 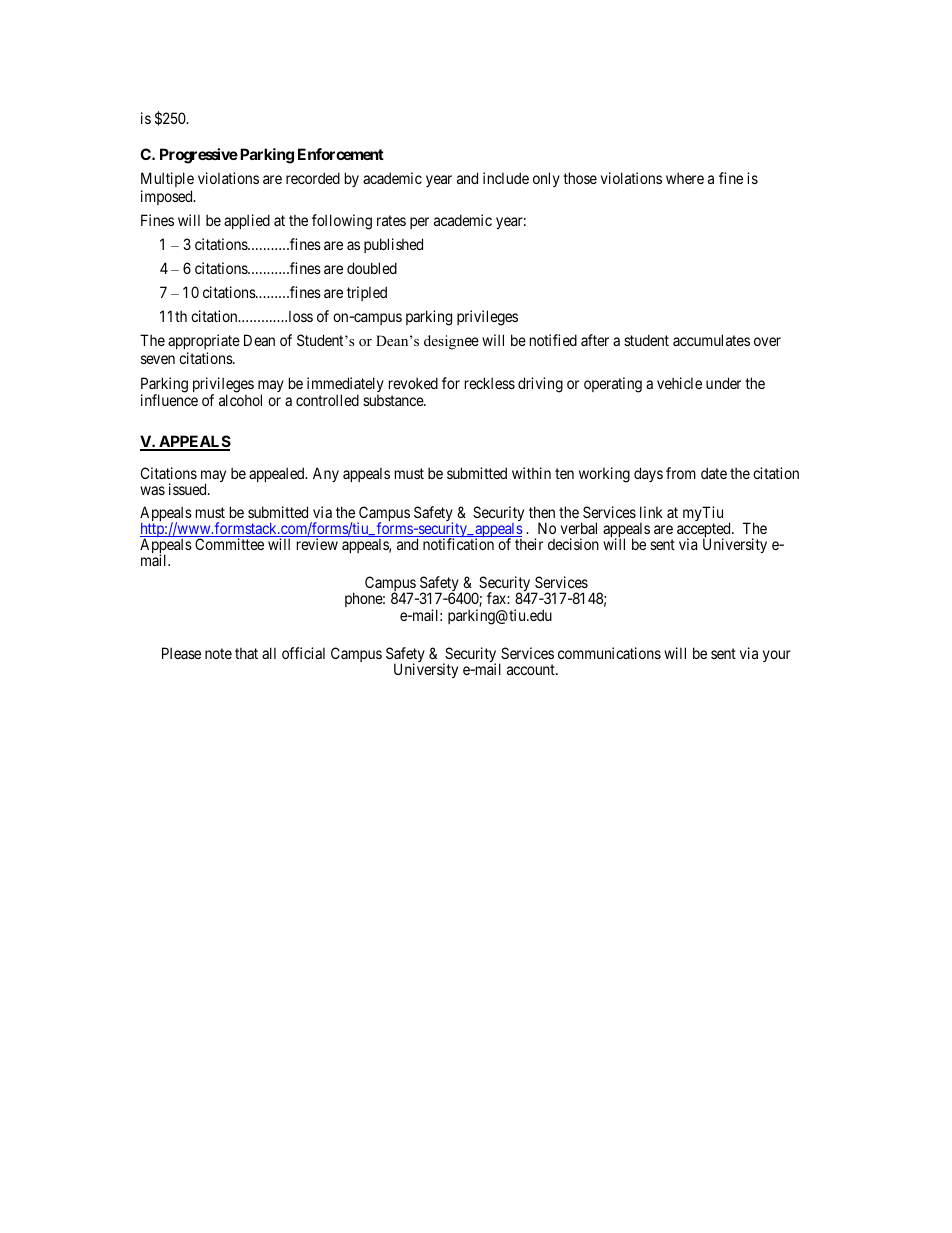 I want to click on your, so click(x=777, y=656).
